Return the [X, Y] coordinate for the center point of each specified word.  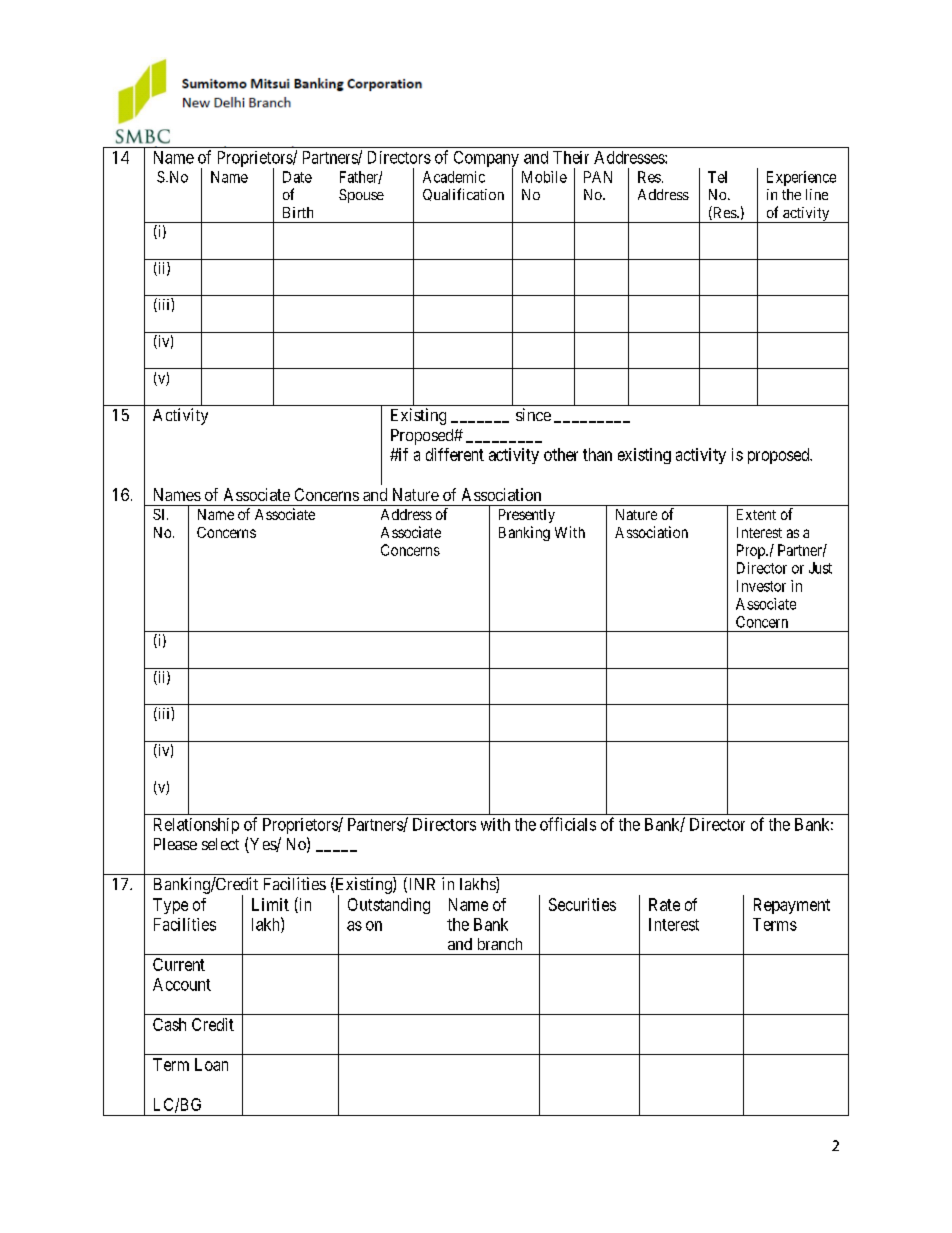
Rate [664, 904]
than [597, 454]
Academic [454, 177]
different [455, 454]
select [220, 844]
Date [297, 177]
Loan [211, 1064]
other [561, 454]
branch [500, 944]
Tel [717, 177]
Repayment [792, 906]
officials [568, 824]
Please [175, 844]
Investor [761, 586]
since [533, 414]
